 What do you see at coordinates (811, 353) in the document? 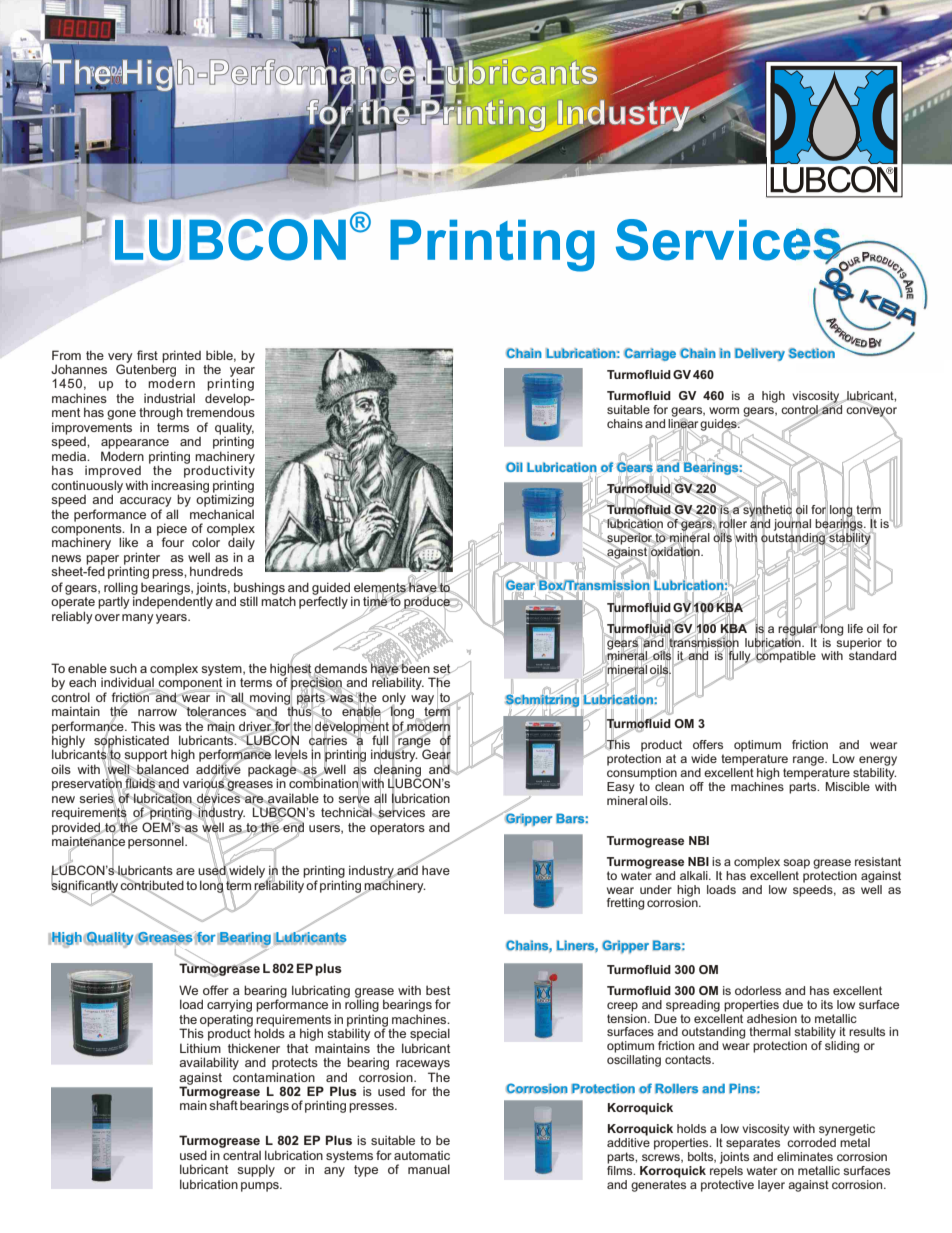
I see `Section` at bounding box center [811, 353].
